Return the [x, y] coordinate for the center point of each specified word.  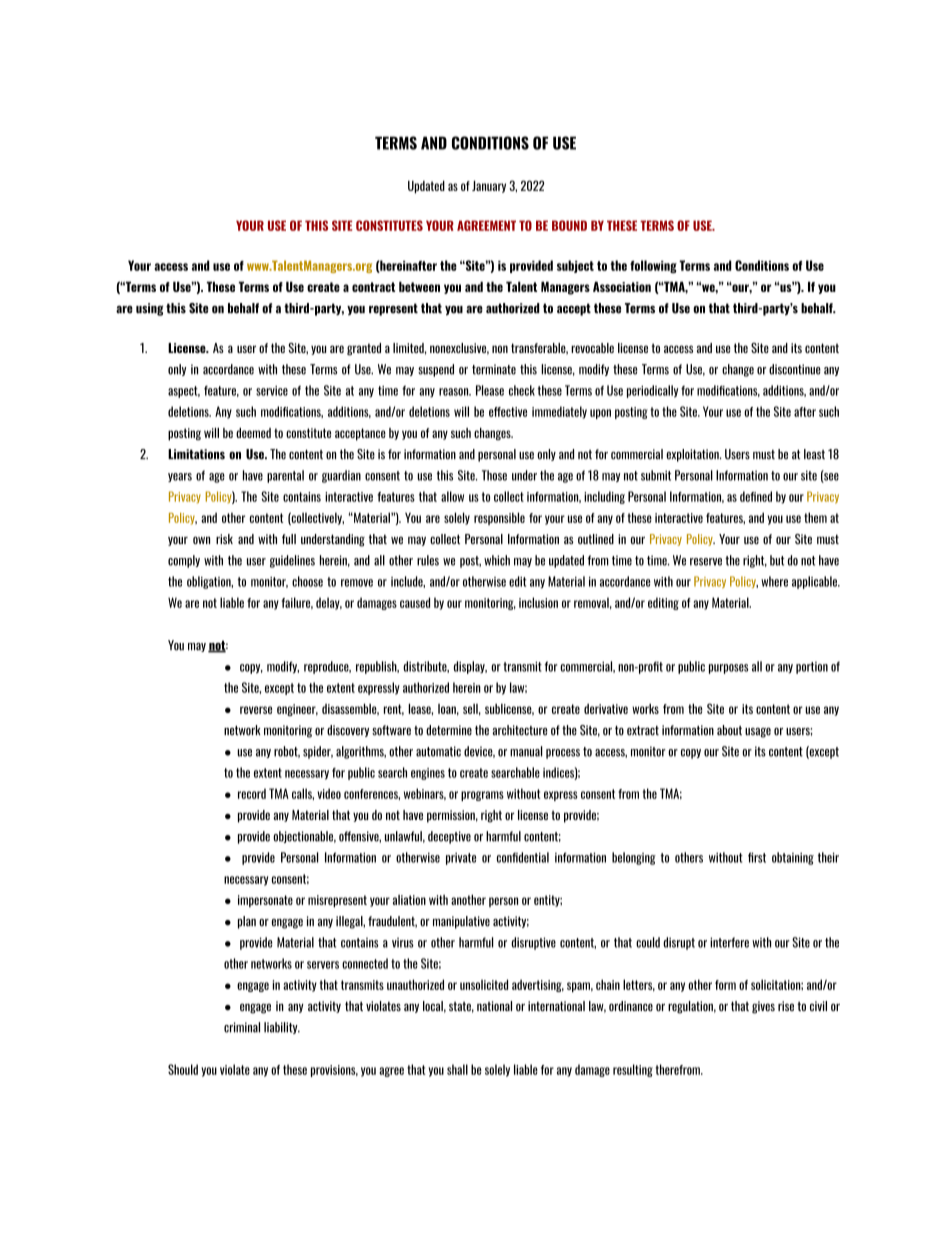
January [489, 186]
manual [526, 751]
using [150, 309]
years [180, 477]
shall [457, 1069]
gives [763, 1007]
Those [494, 475]
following [653, 266]
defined [756, 496]
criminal [242, 1027]
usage [758, 733]
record [252, 793]
